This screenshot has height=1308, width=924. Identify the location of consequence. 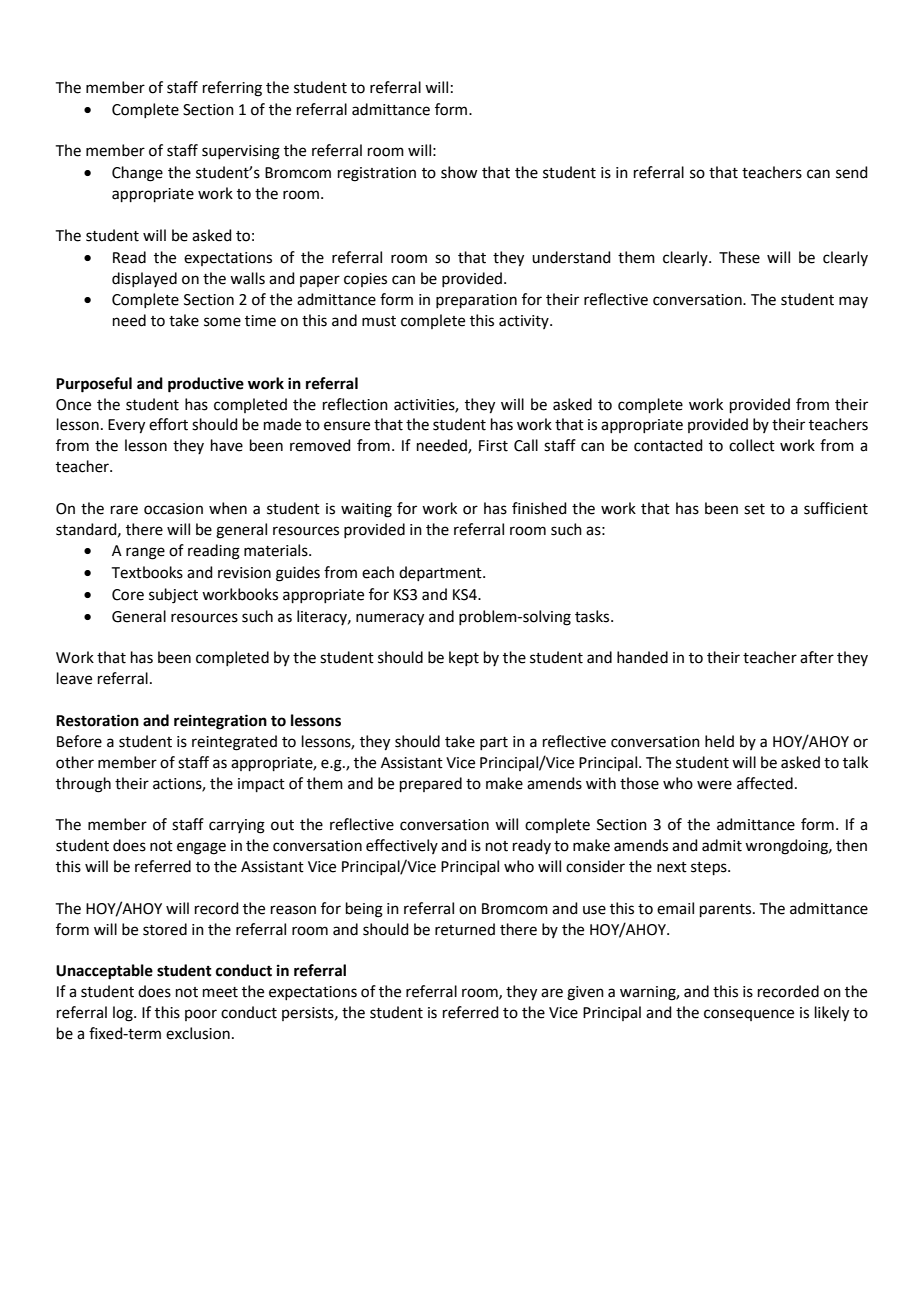
(749, 1015).
